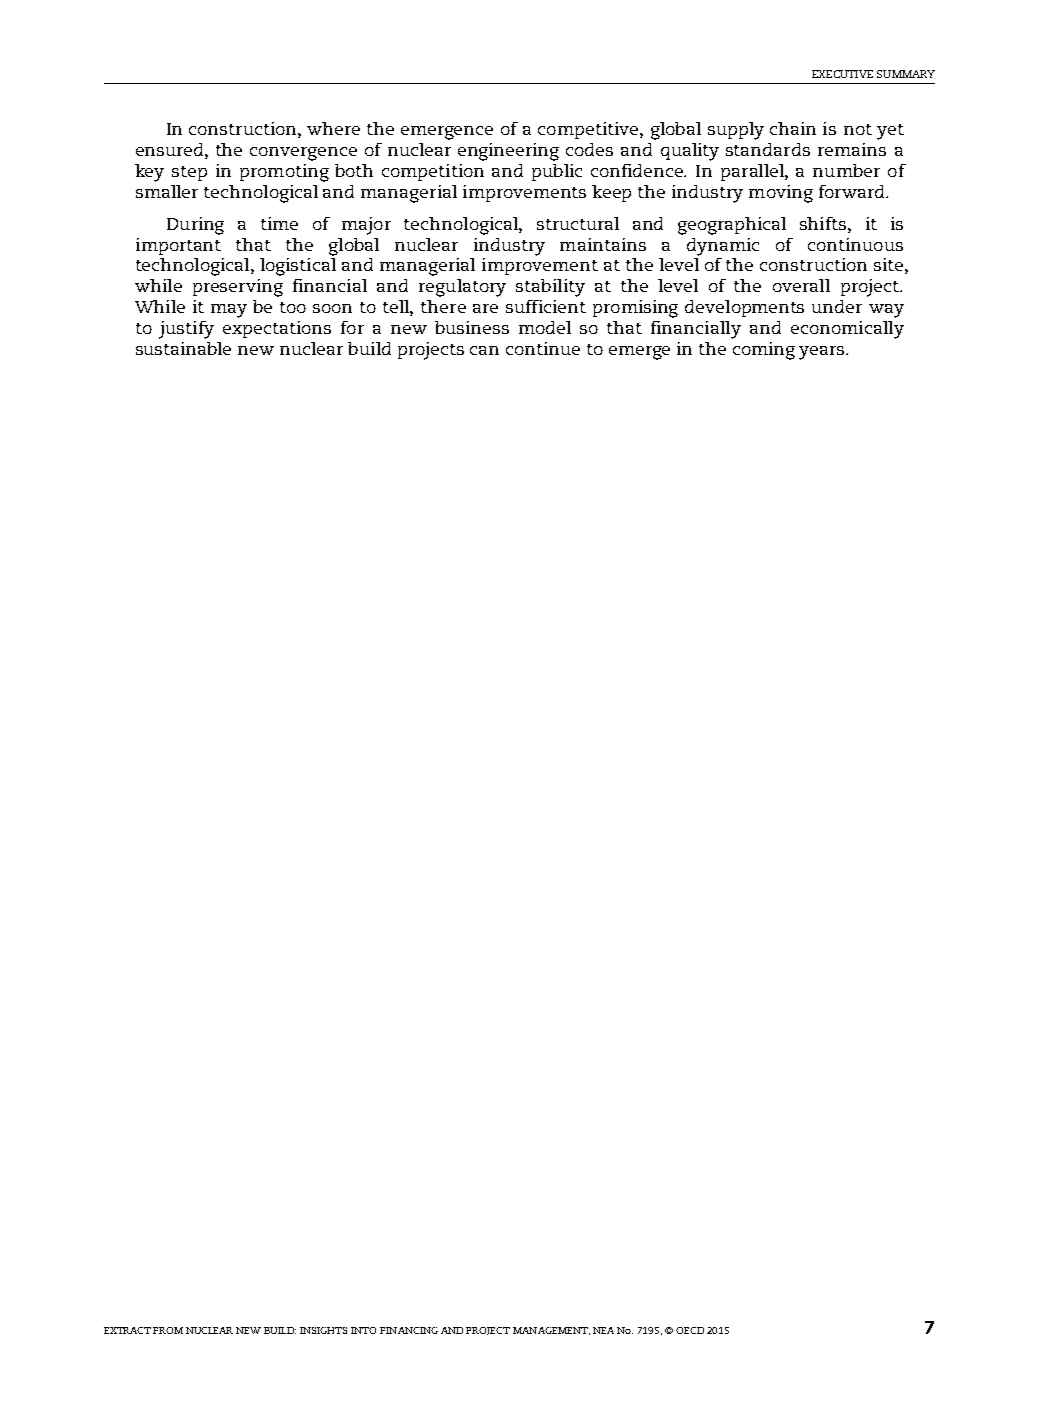 The height and width of the document is (1402, 1039). What do you see at coordinates (823, 353) in the document?
I see `years` at bounding box center [823, 353].
